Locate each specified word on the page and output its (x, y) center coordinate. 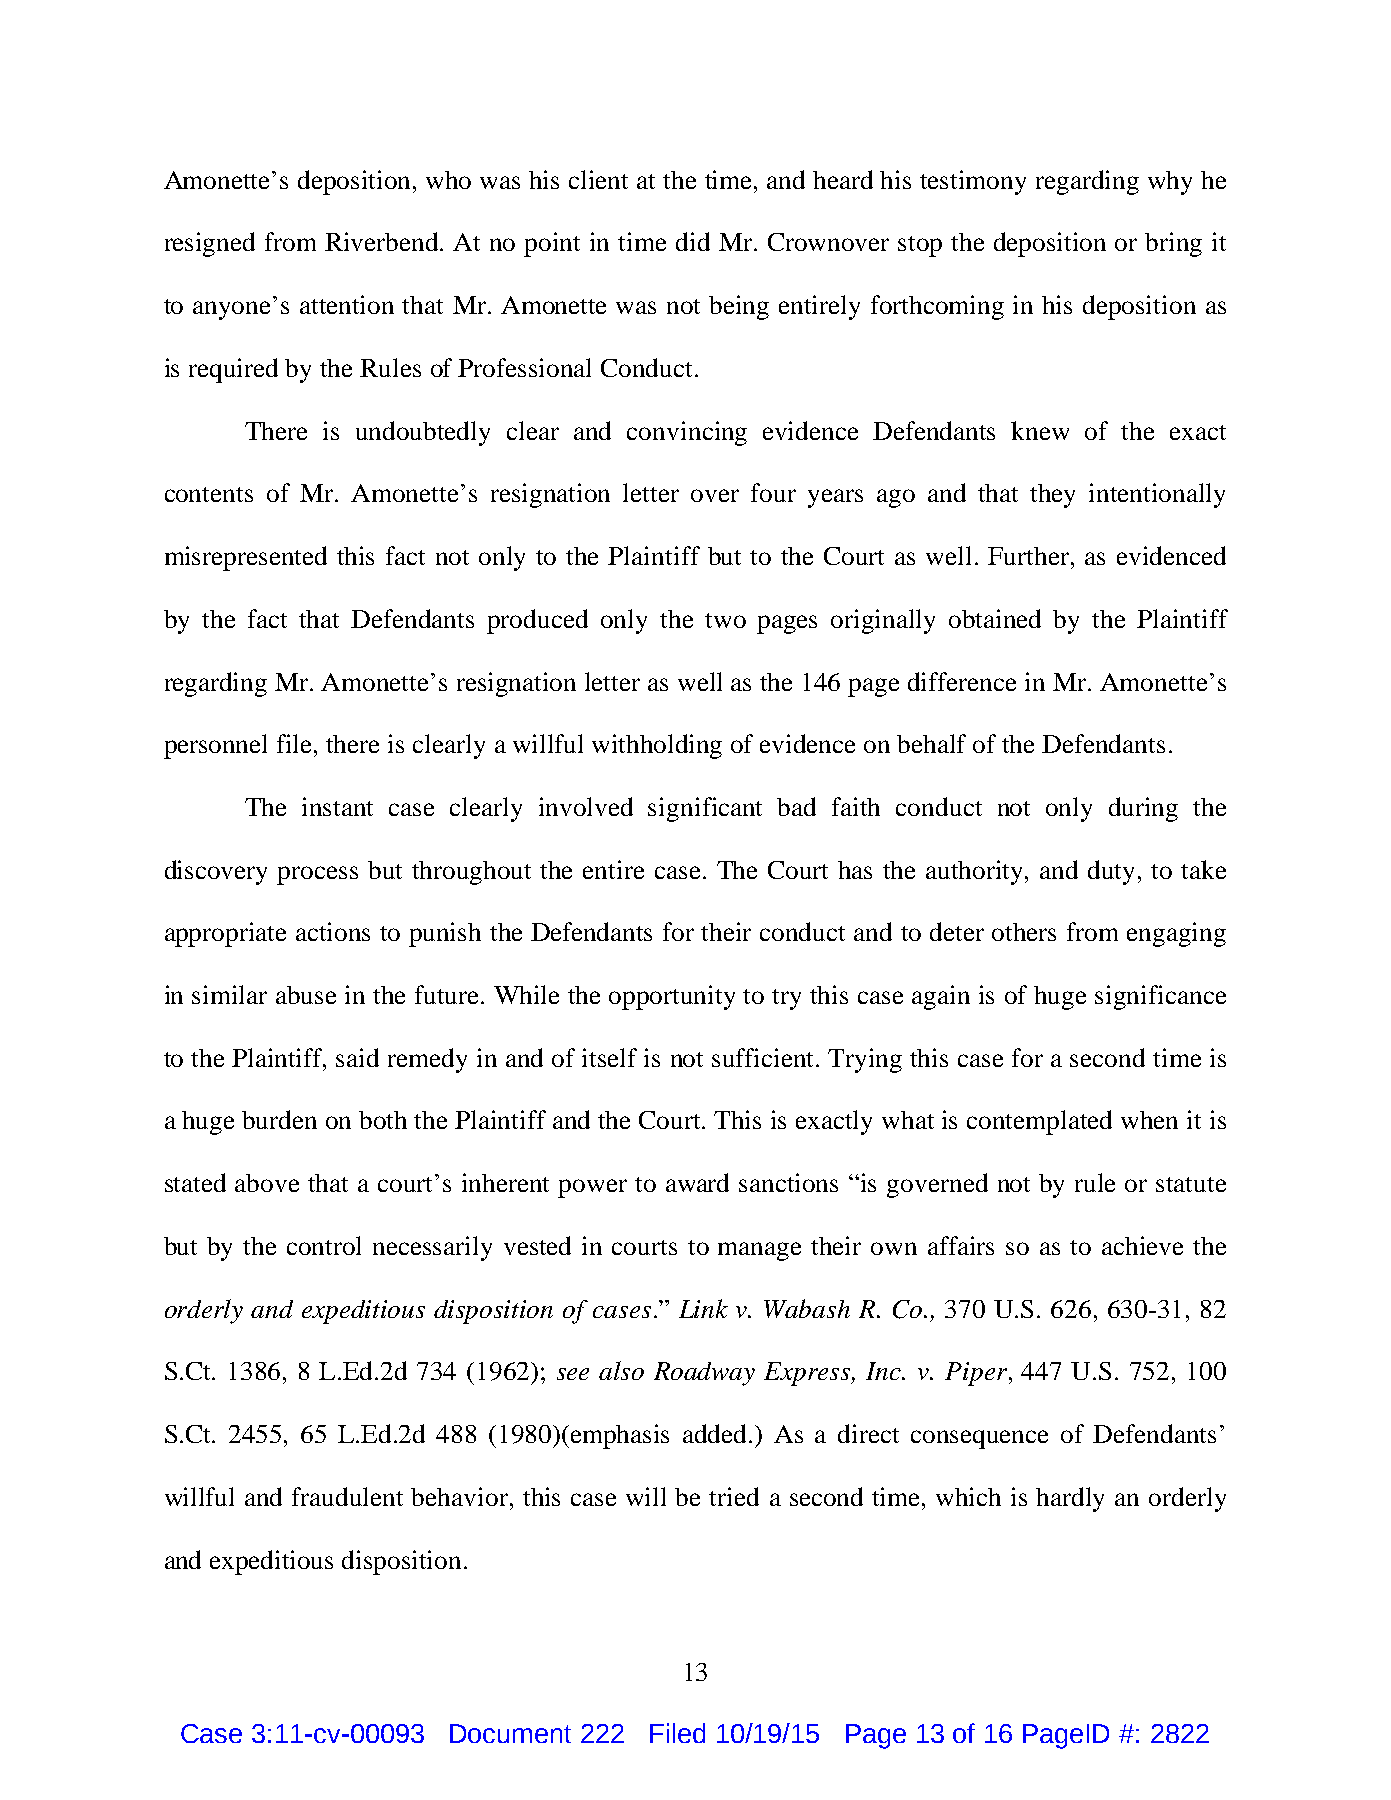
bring (1173, 244)
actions (333, 931)
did (693, 241)
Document (510, 1733)
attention (347, 304)
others (1024, 932)
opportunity (672, 997)
